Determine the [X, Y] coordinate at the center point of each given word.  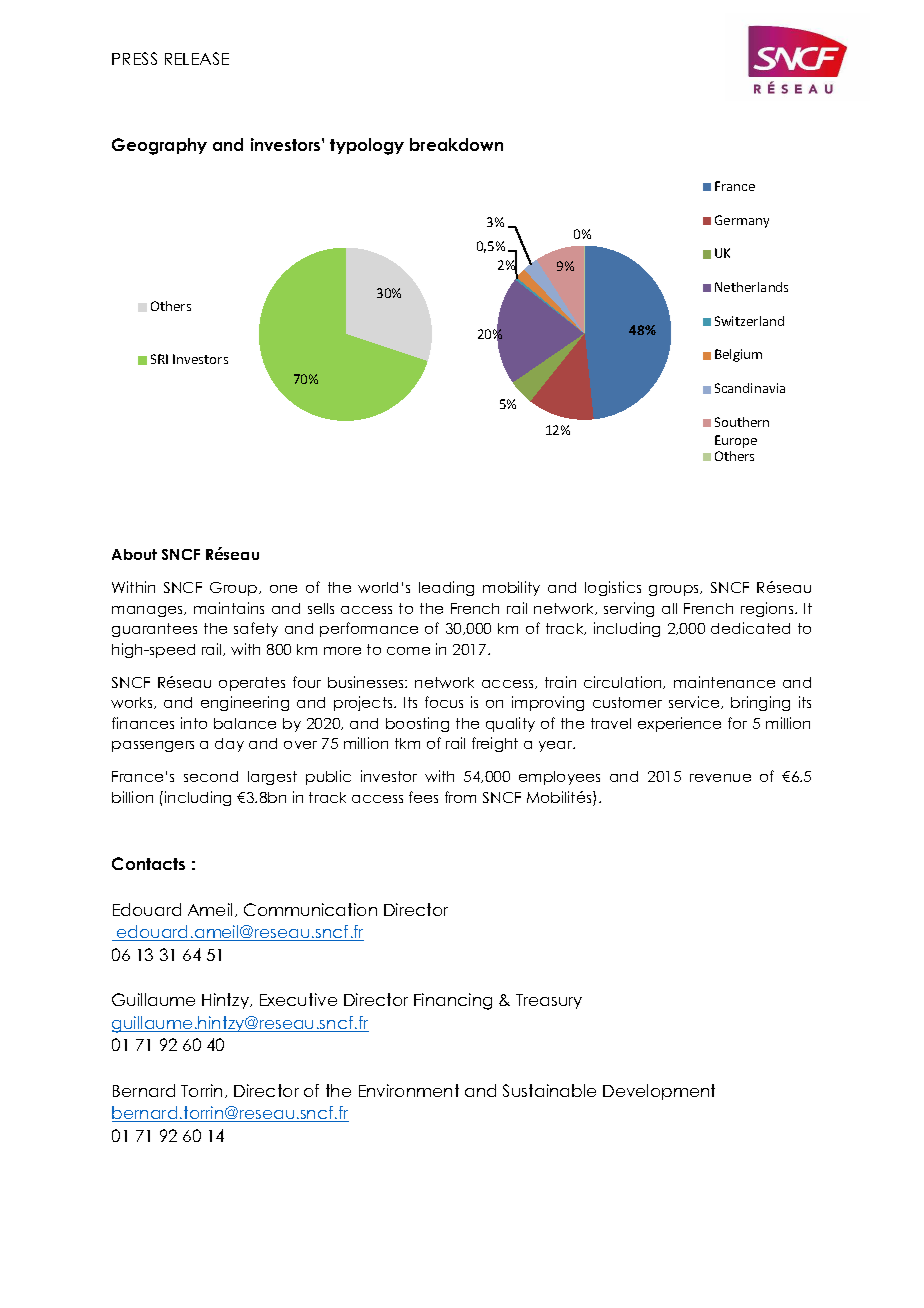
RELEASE [197, 58]
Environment [409, 1090]
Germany [742, 221]
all [669, 608]
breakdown [456, 144]
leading [446, 588]
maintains [229, 608]
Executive [298, 999]
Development [659, 1092]
